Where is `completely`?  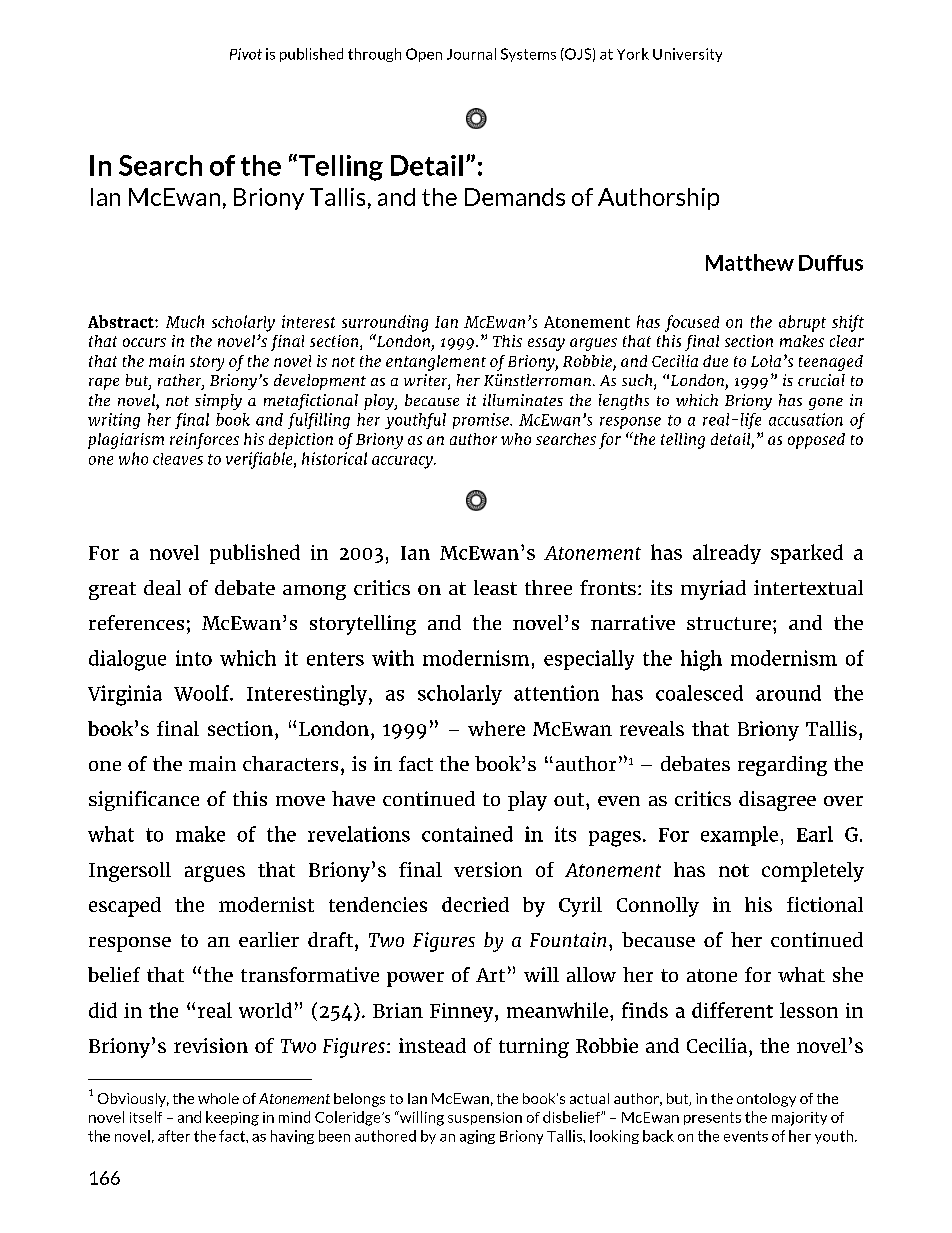
completely is located at coordinates (813, 872).
